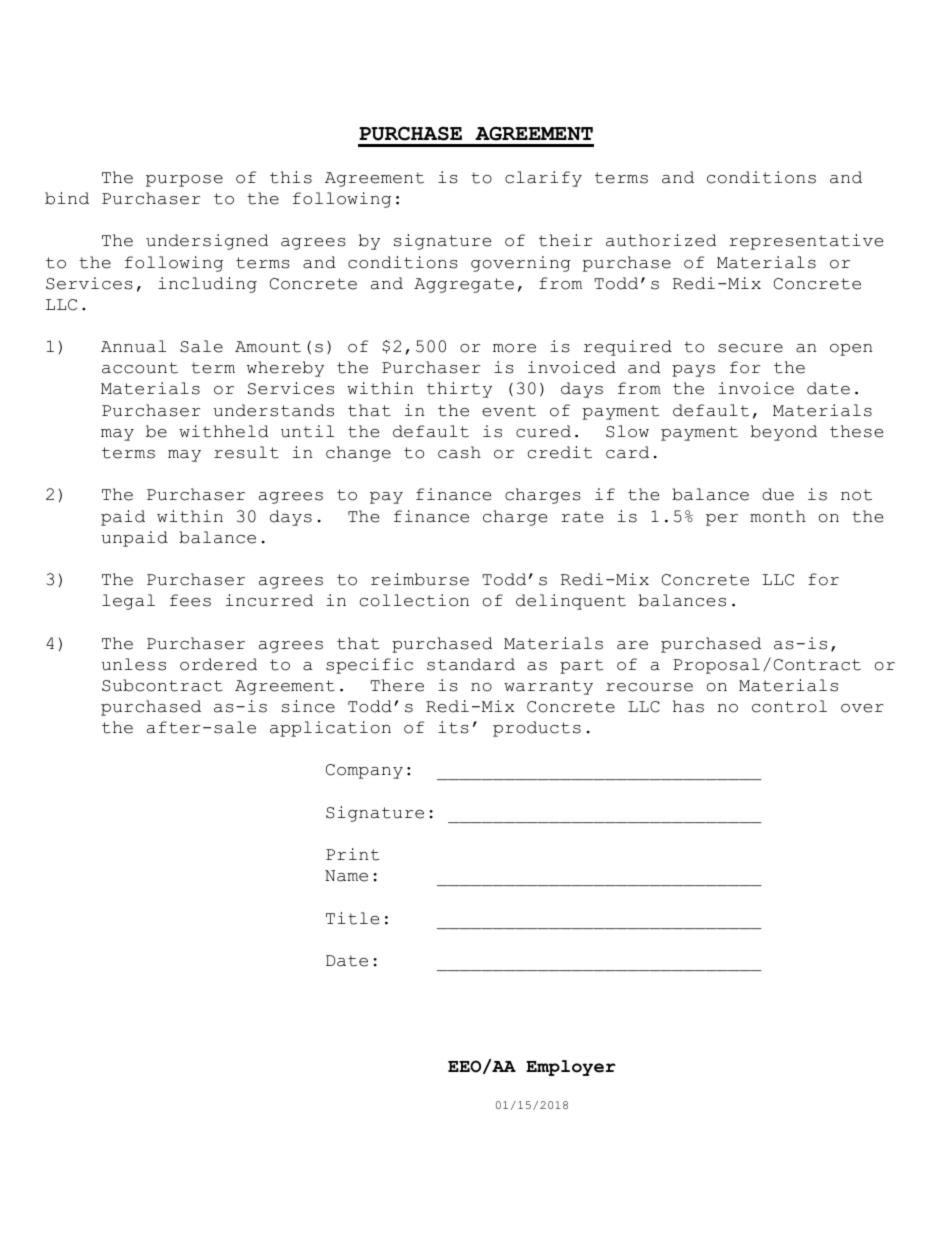 The width and height of the screenshot is (952, 1233). Describe the element at coordinates (246, 452) in the screenshot. I see `result` at that location.
